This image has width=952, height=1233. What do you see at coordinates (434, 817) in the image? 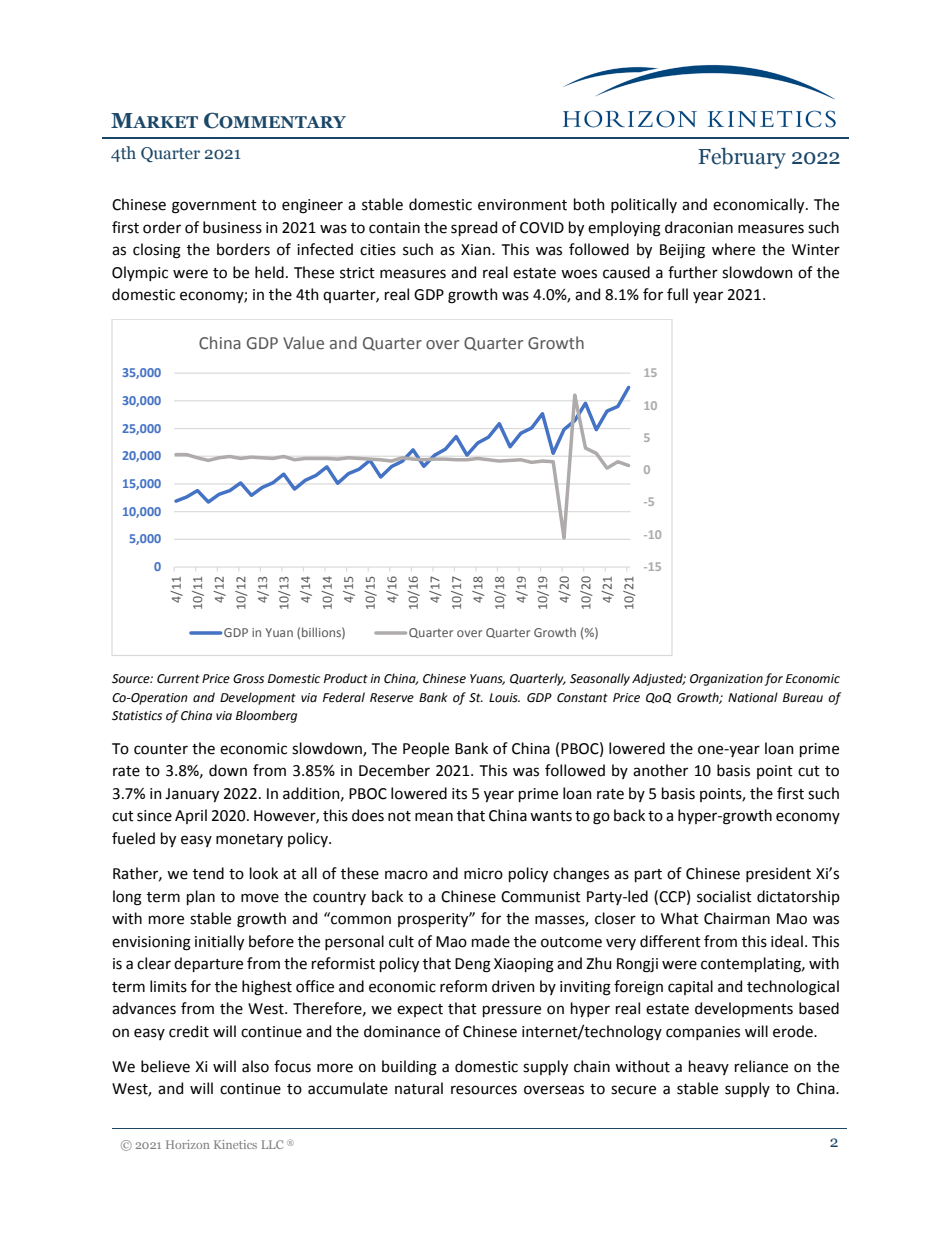
I see `mean` at bounding box center [434, 817].
